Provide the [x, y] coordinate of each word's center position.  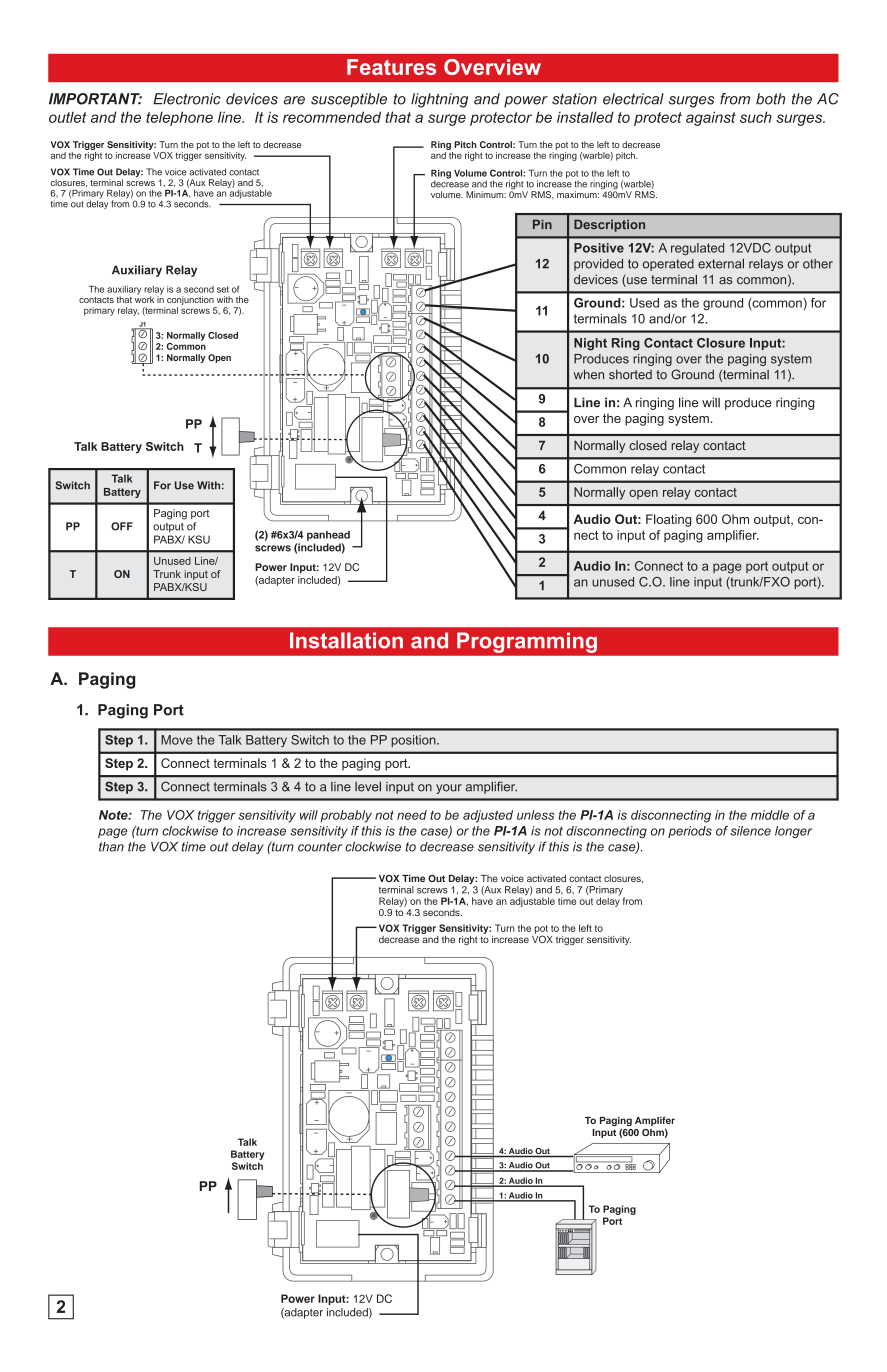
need [412, 815]
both [770, 99]
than [111, 847]
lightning [439, 100]
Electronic [187, 99]
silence [750, 831]
